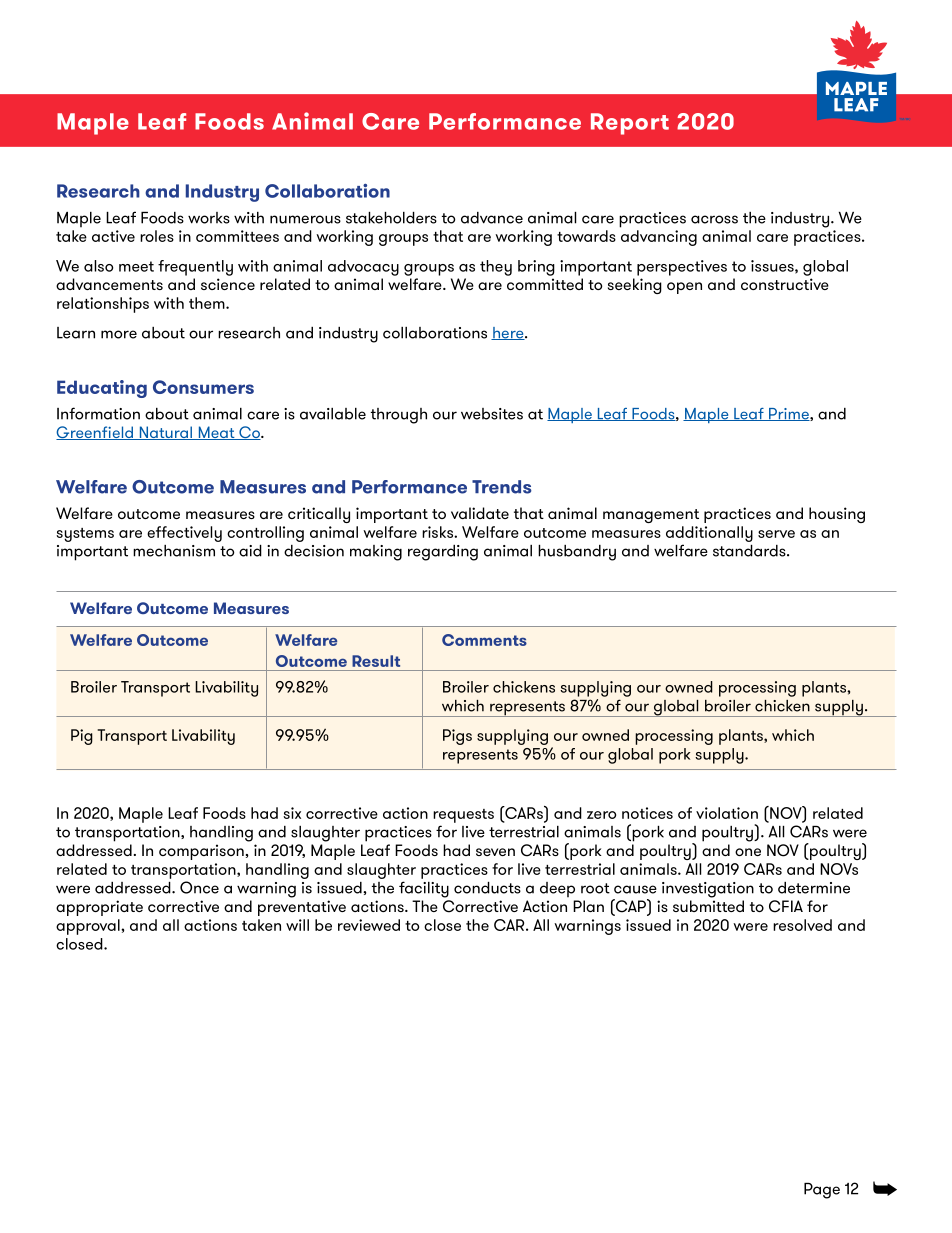  What do you see at coordinates (89, 927) in the screenshot?
I see `approval` at bounding box center [89, 927].
